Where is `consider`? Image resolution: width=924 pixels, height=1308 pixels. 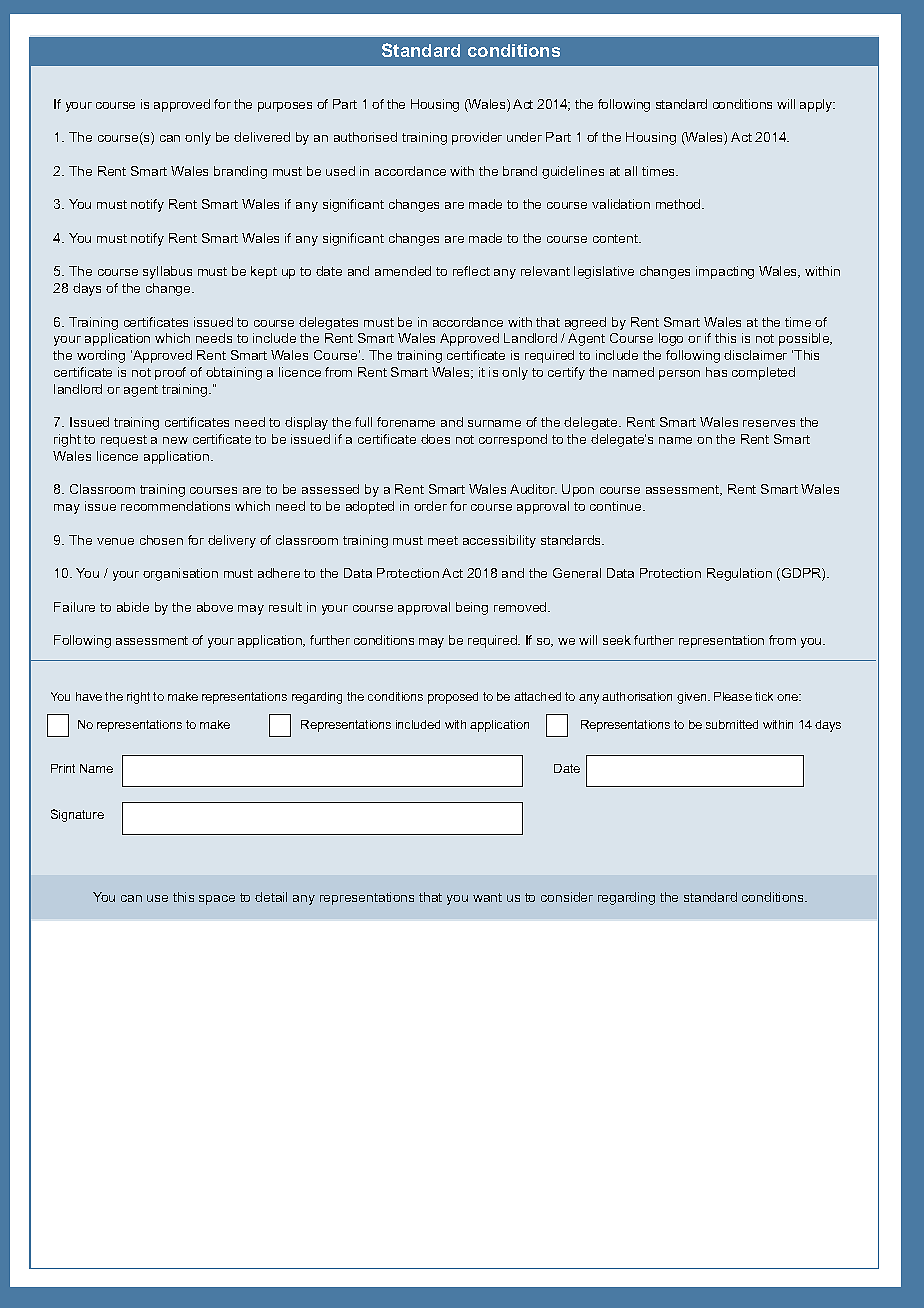
consider is located at coordinates (567, 897).
